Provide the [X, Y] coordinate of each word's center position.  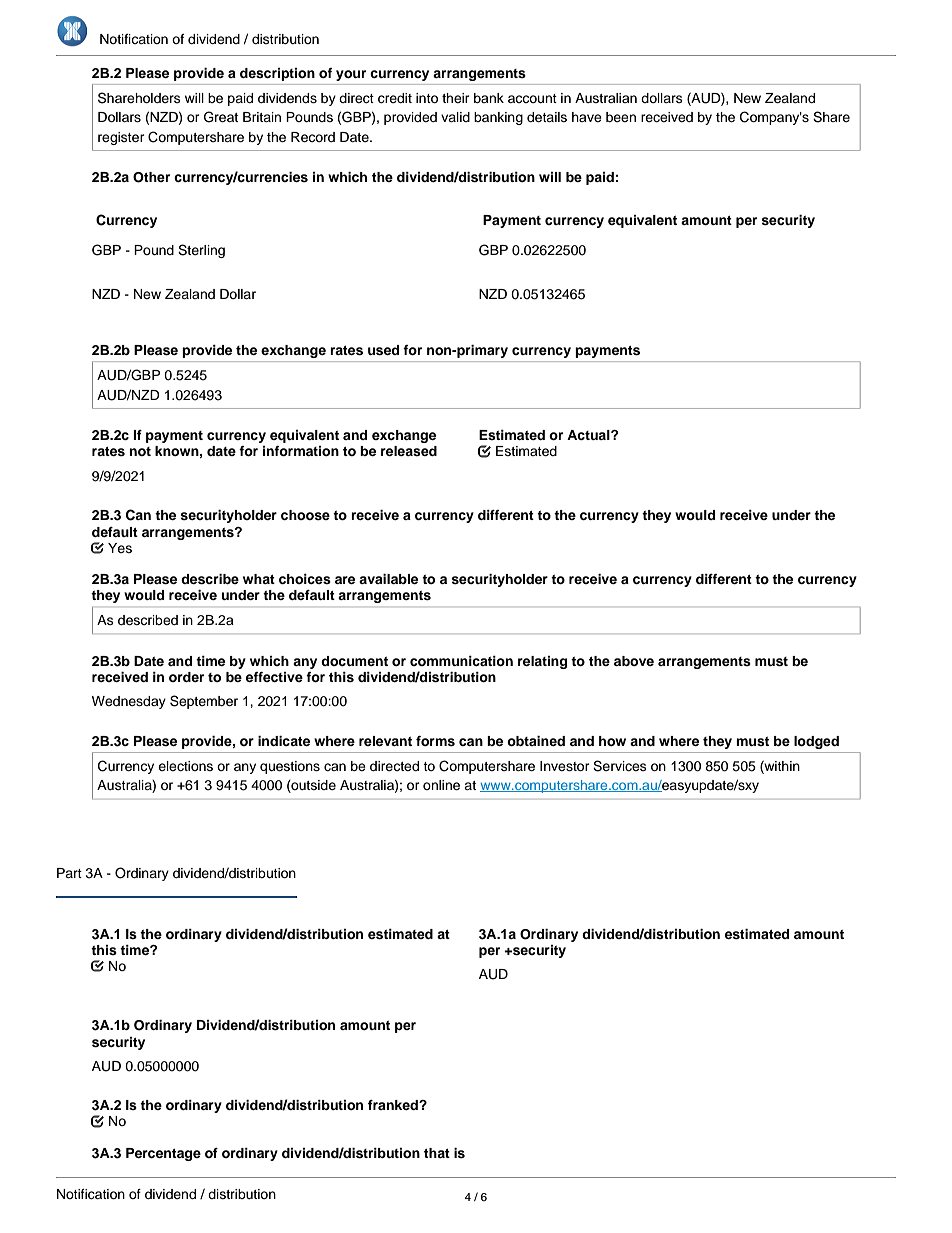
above [634, 661]
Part [69, 873]
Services [620, 766]
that [437, 1153]
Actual [589, 435]
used [383, 350]
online [441, 785]
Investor [565, 766]
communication [461, 661]
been [621, 117]
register [121, 138]
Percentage [163, 1154]
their [456, 98]
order [186, 677]
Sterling [201, 251]
